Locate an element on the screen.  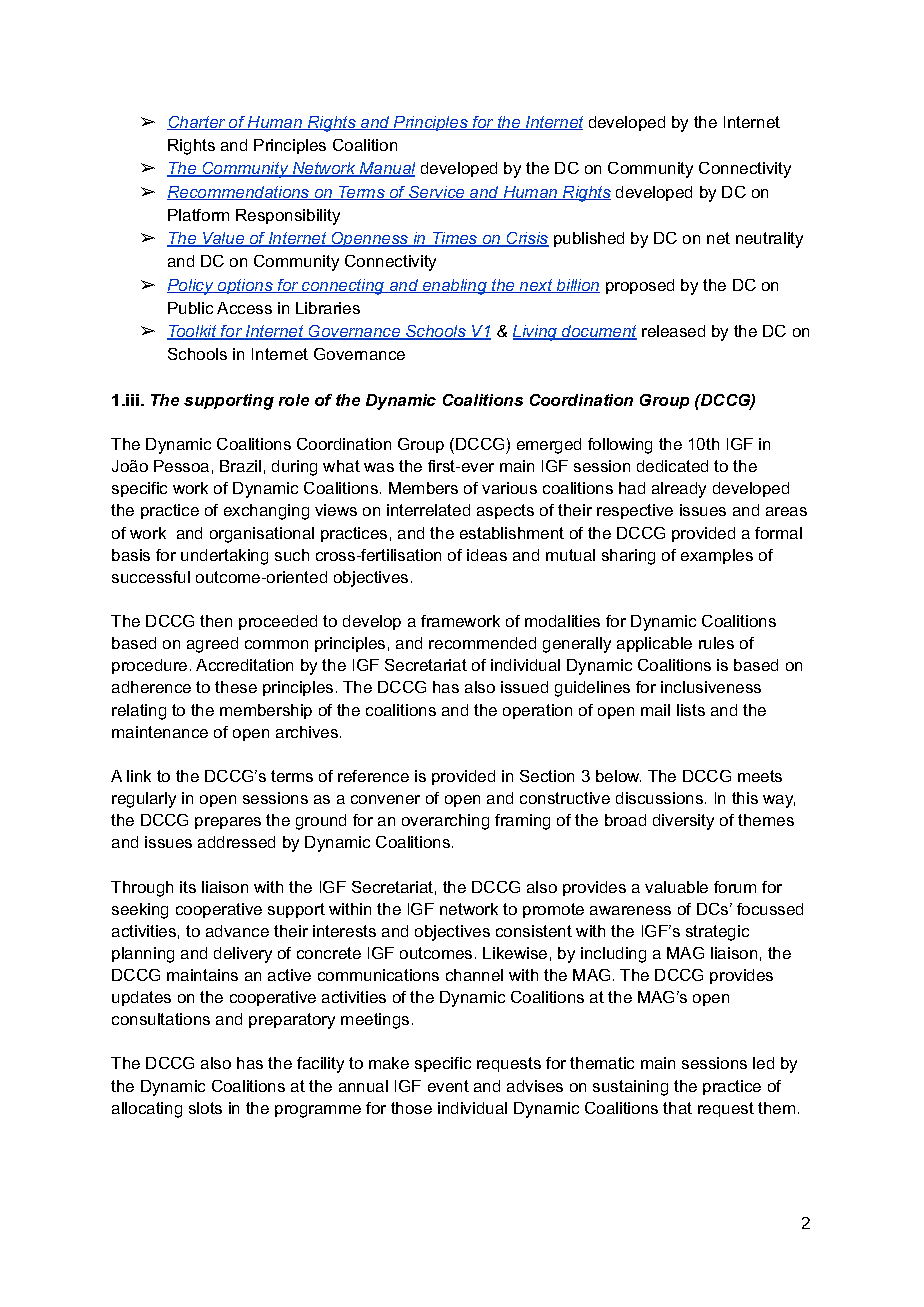
prepares is located at coordinates (228, 823).
